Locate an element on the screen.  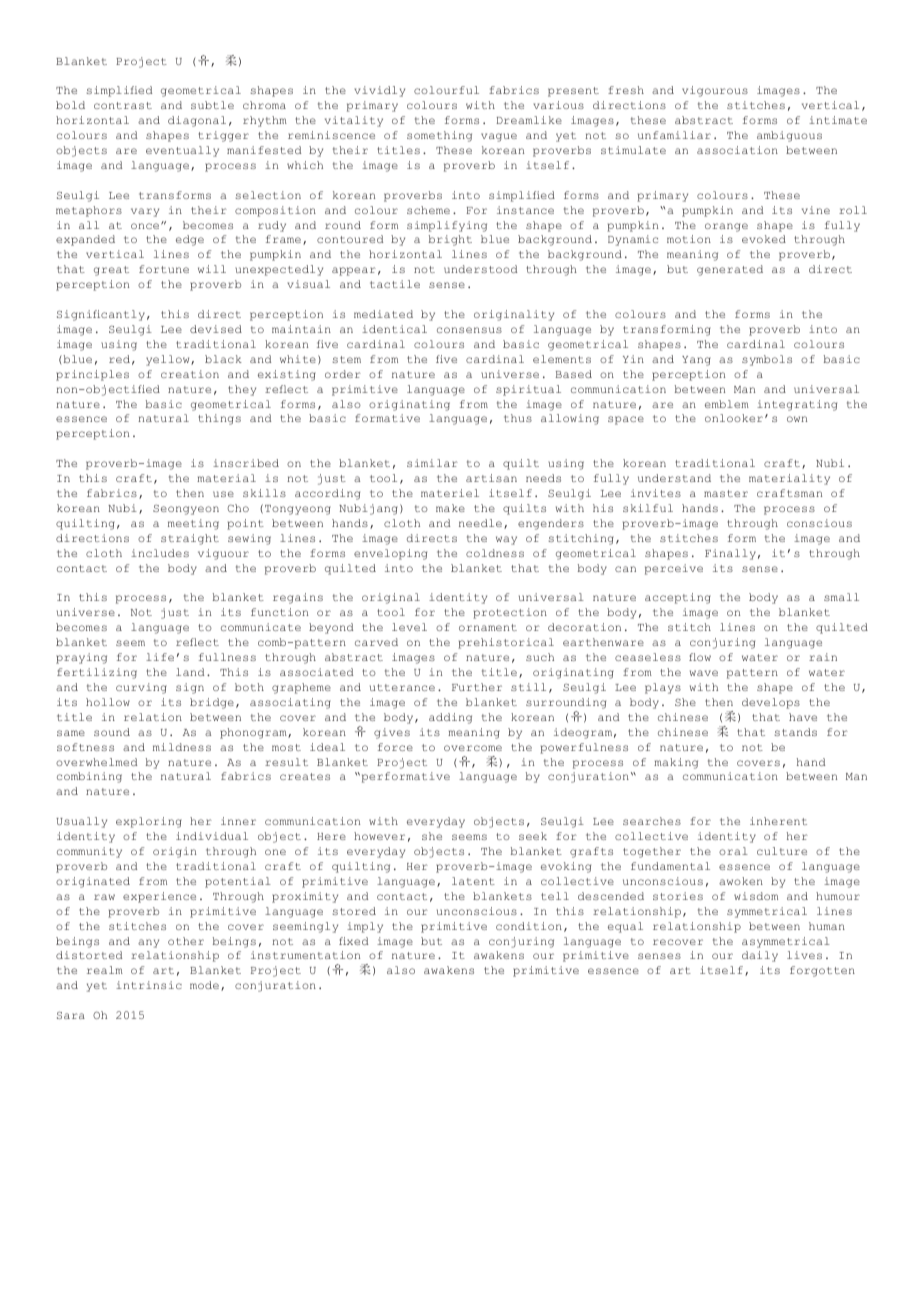
intrinsic is located at coordinates (149, 985).
